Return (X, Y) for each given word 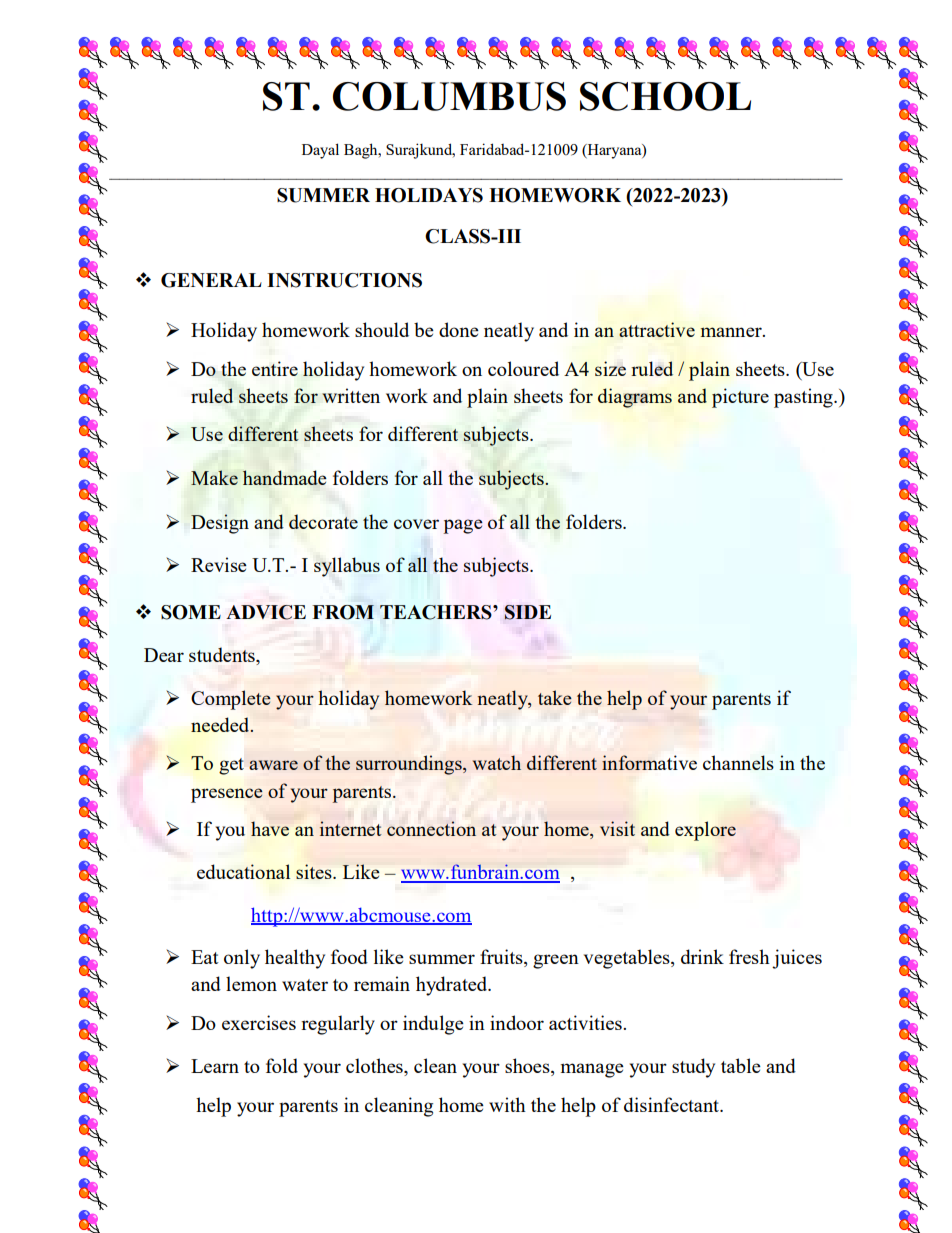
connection (431, 828)
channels (738, 762)
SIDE (528, 612)
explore (705, 831)
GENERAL (211, 280)
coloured (523, 368)
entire (275, 368)
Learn (215, 1066)
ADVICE (266, 612)
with (507, 1104)
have (270, 828)
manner (732, 332)
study (693, 1068)
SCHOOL (665, 96)
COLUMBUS (449, 96)
